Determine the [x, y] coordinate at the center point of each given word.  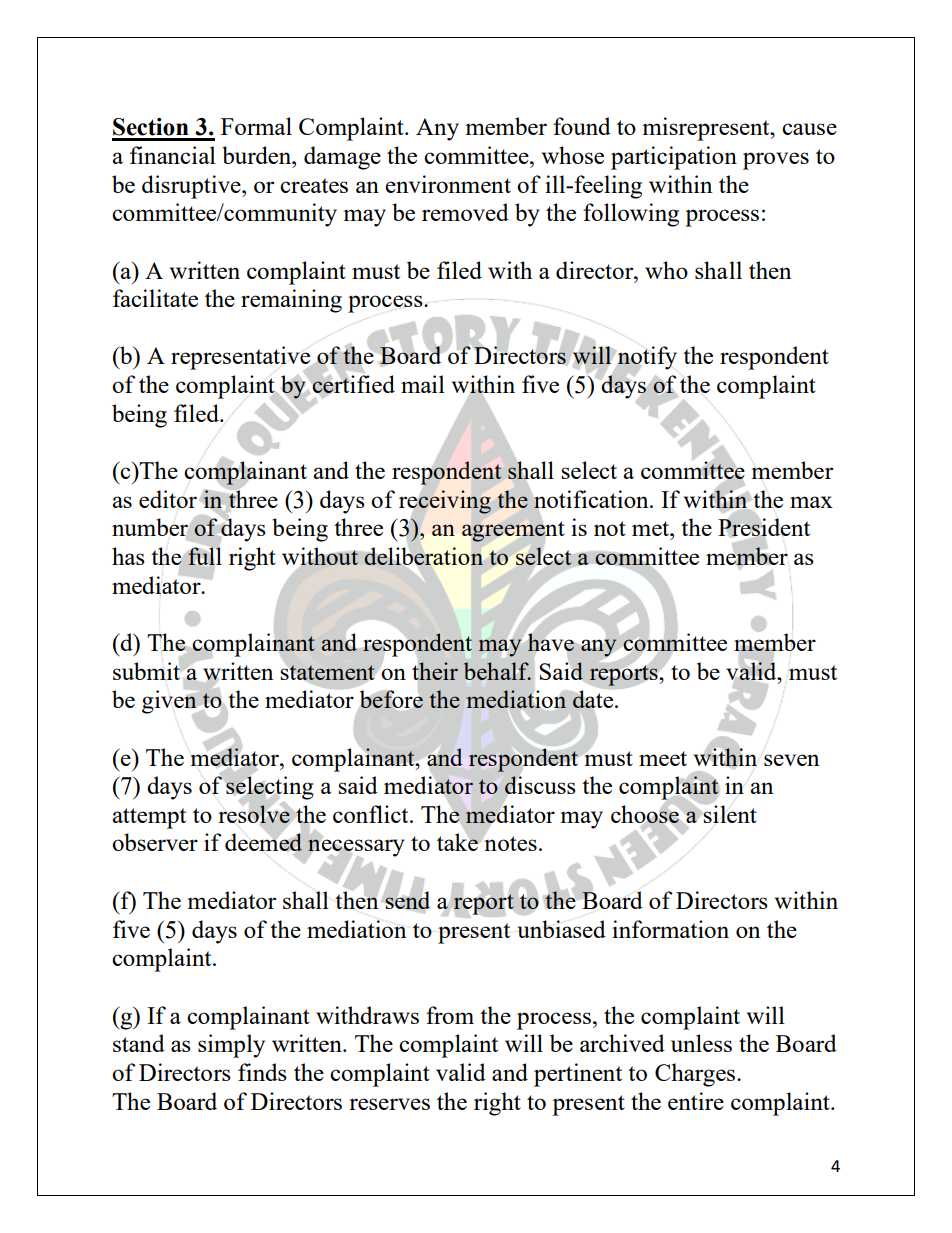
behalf [497, 671]
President [764, 528]
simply [231, 1046]
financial [173, 155]
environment [448, 184]
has [128, 556]
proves [776, 161]
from [450, 1015]
